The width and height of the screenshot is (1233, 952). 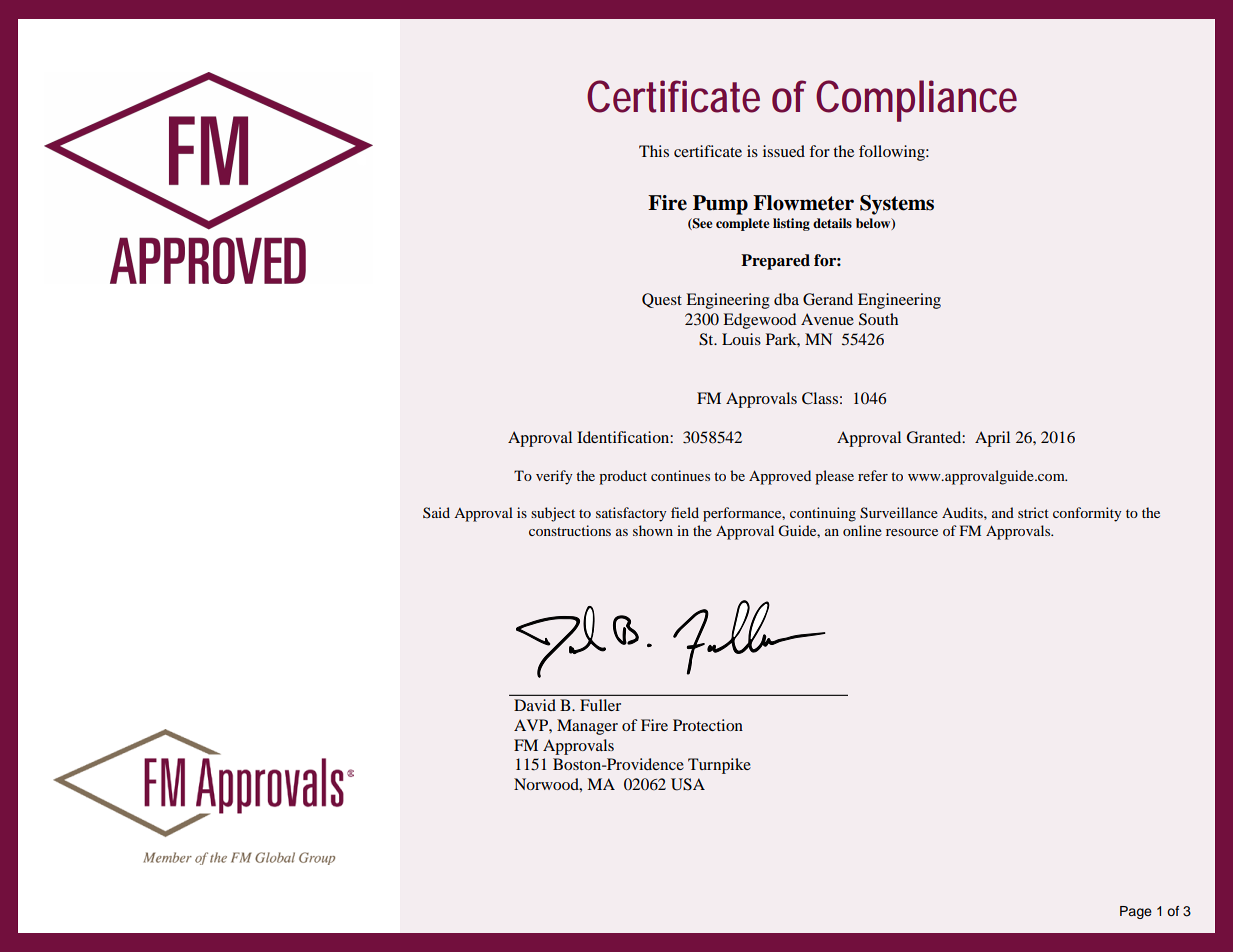 What do you see at coordinates (784, 151) in the screenshot?
I see `issued` at bounding box center [784, 151].
